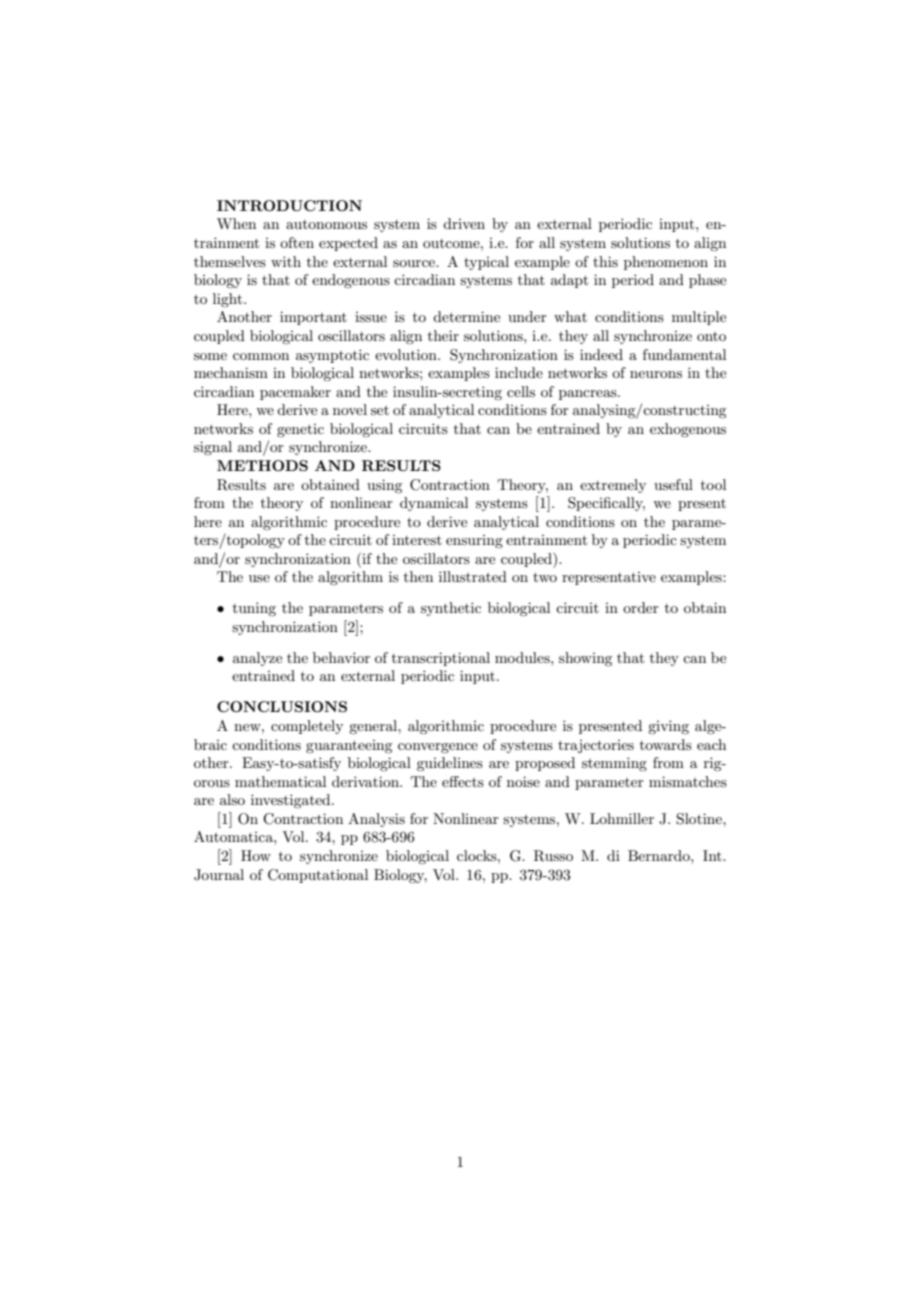 This document has height=1308, width=924. What do you see at coordinates (441, 659) in the document?
I see `transcriptional` at bounding box center [441, 659].
